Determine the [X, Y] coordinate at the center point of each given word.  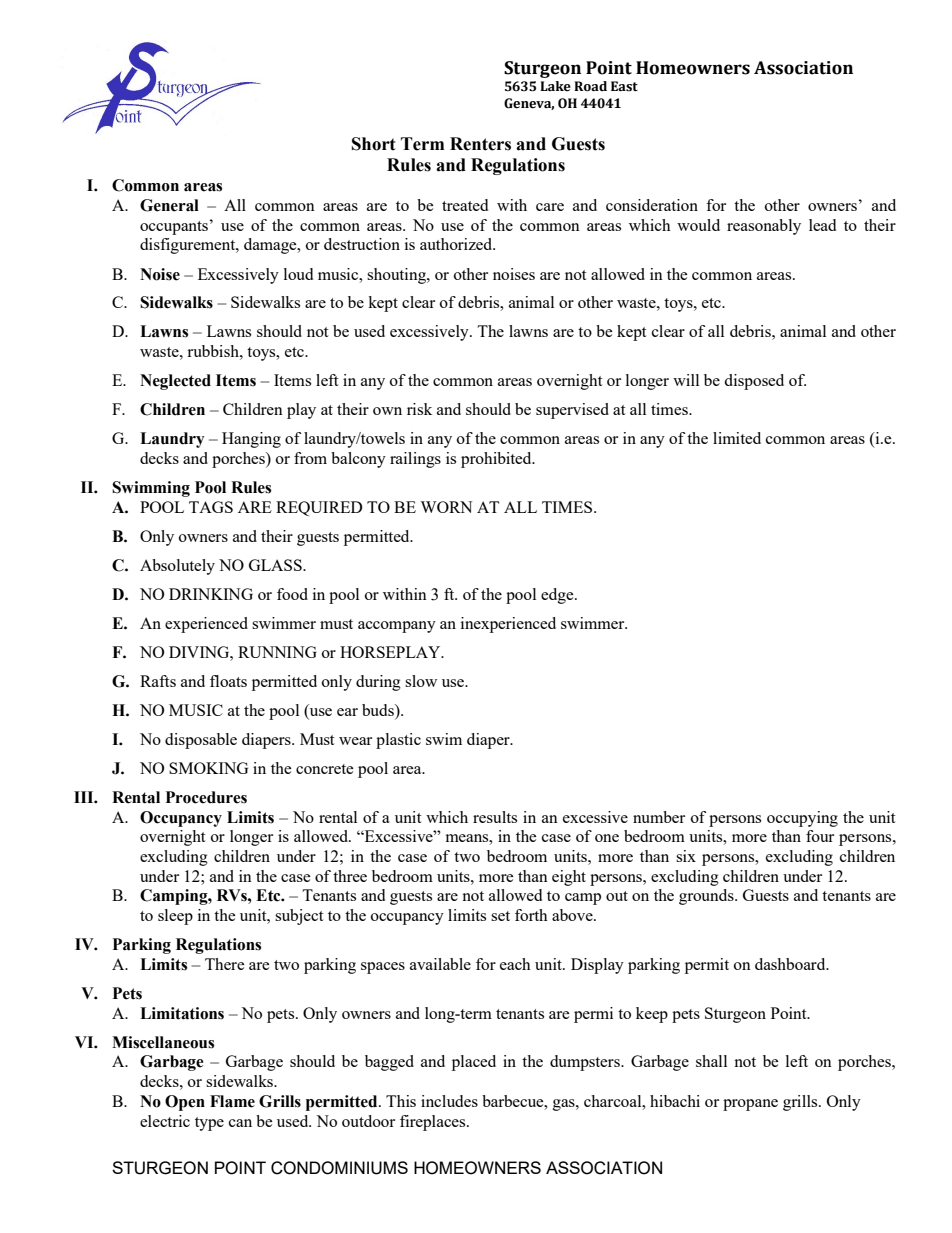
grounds [707, 897]
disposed [754, 382]
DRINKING [211, 594]
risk [419, 409]
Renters [480, 144]
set [500, 916]
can [240, 1123]
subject [299, 917]
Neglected [175, 382]
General [169, 205]
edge [558, 596]
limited [737, 438]
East [624, 86]
